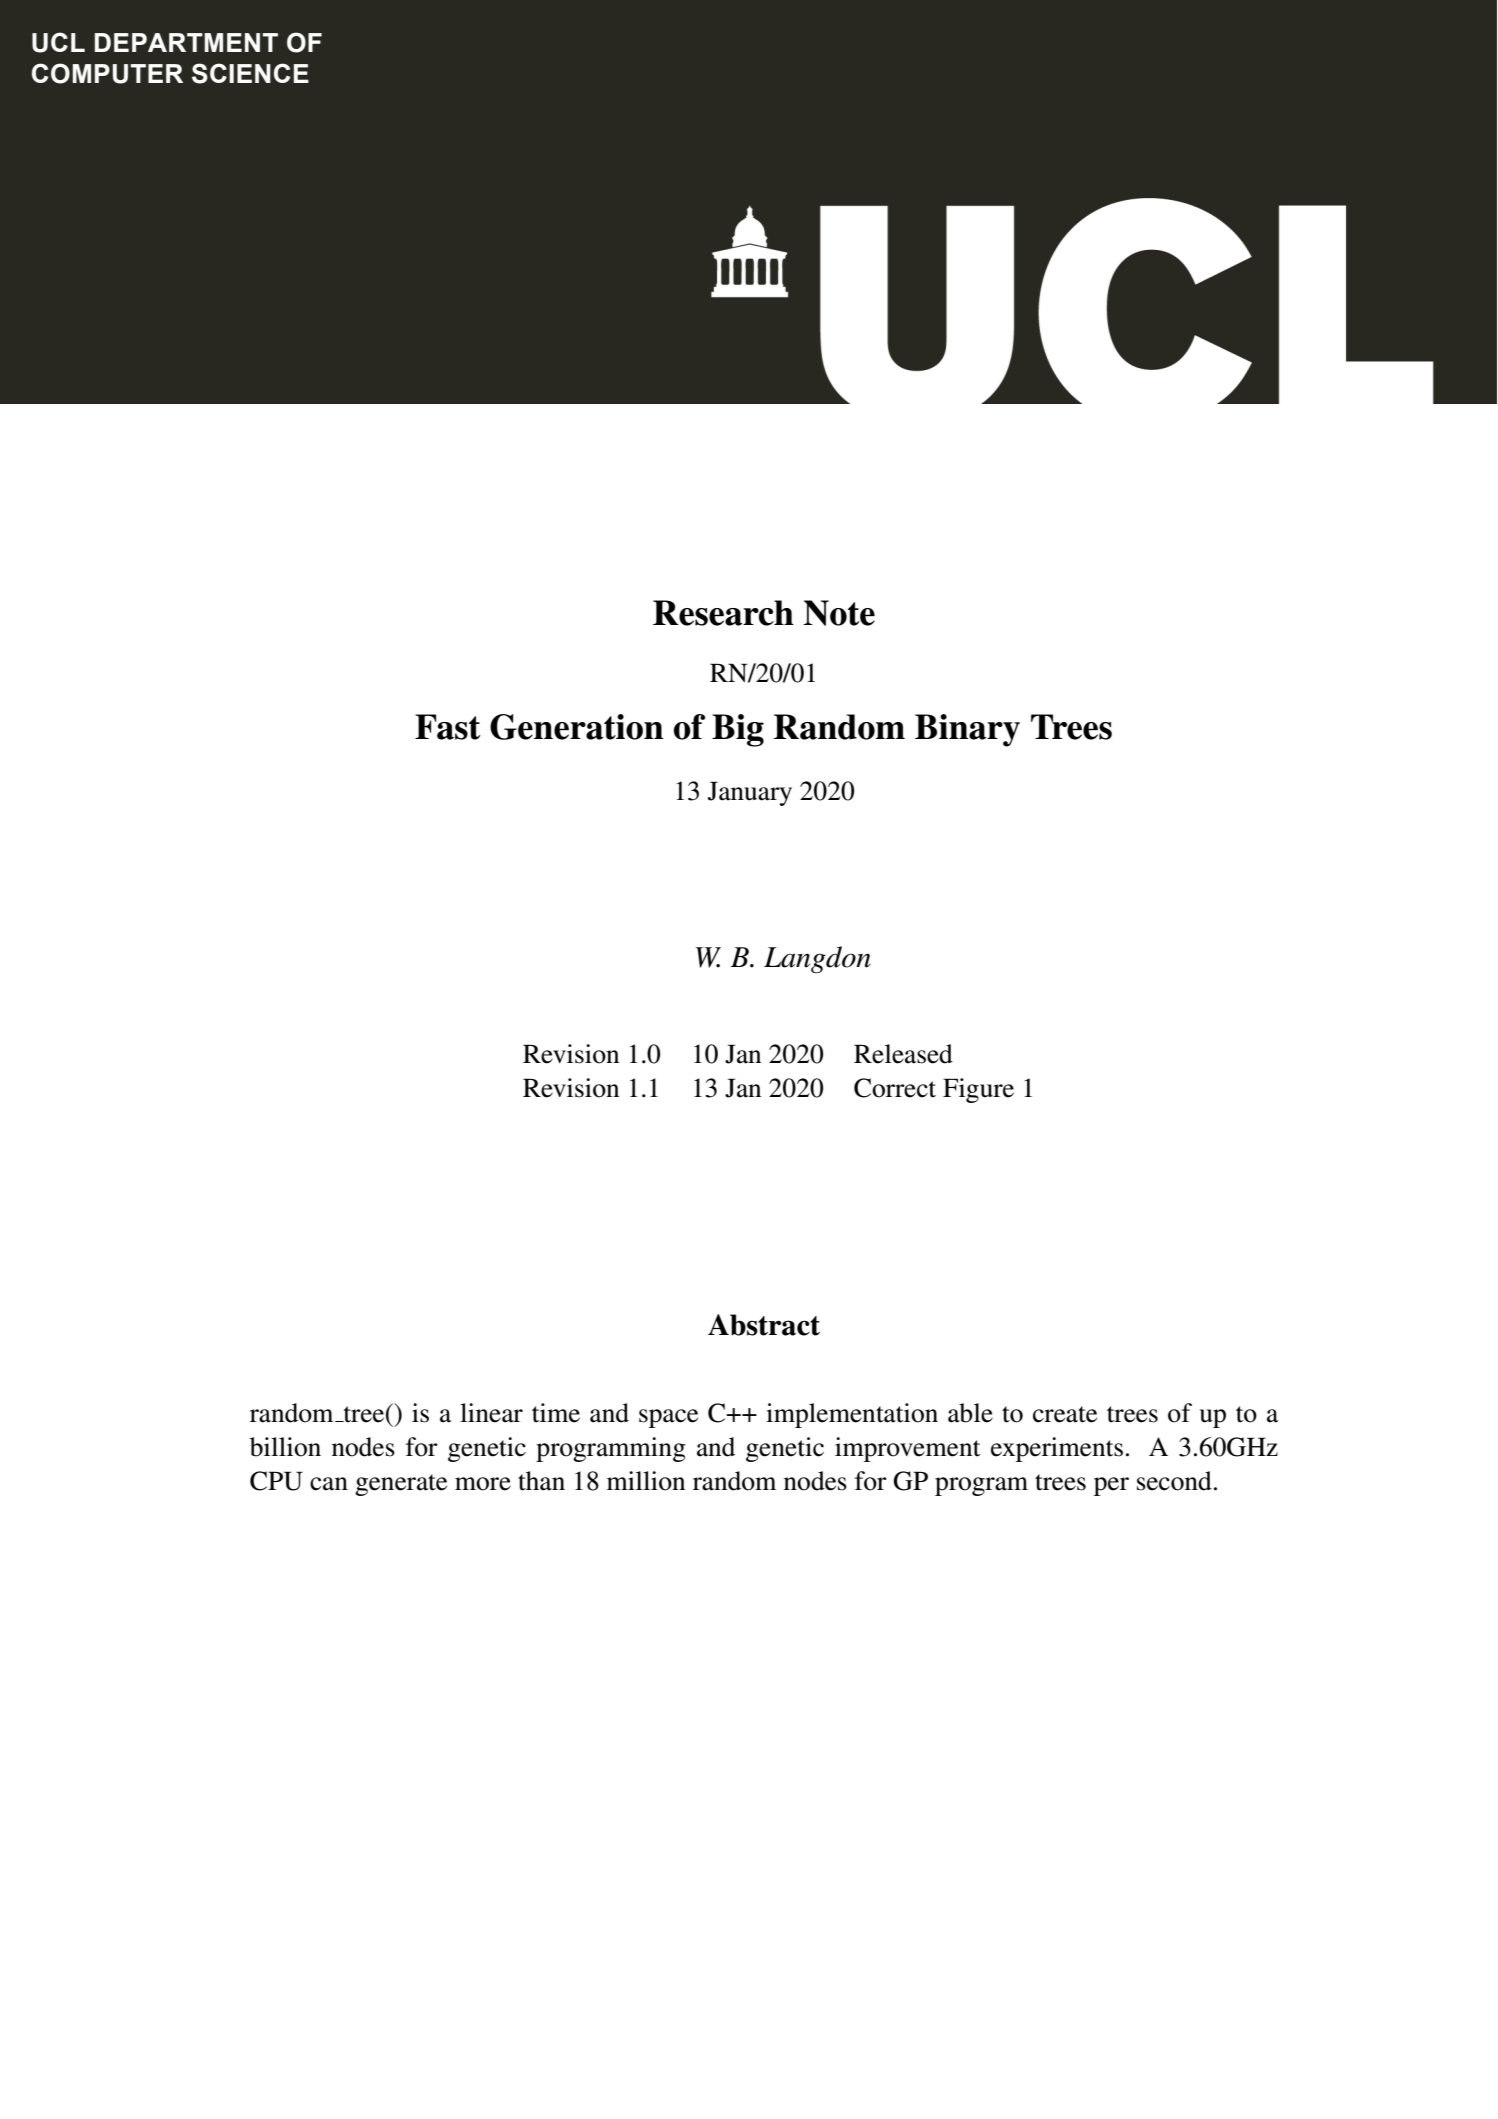 This page has width=1498, height=2119. I want to click on billion, so click(285, 1447).
